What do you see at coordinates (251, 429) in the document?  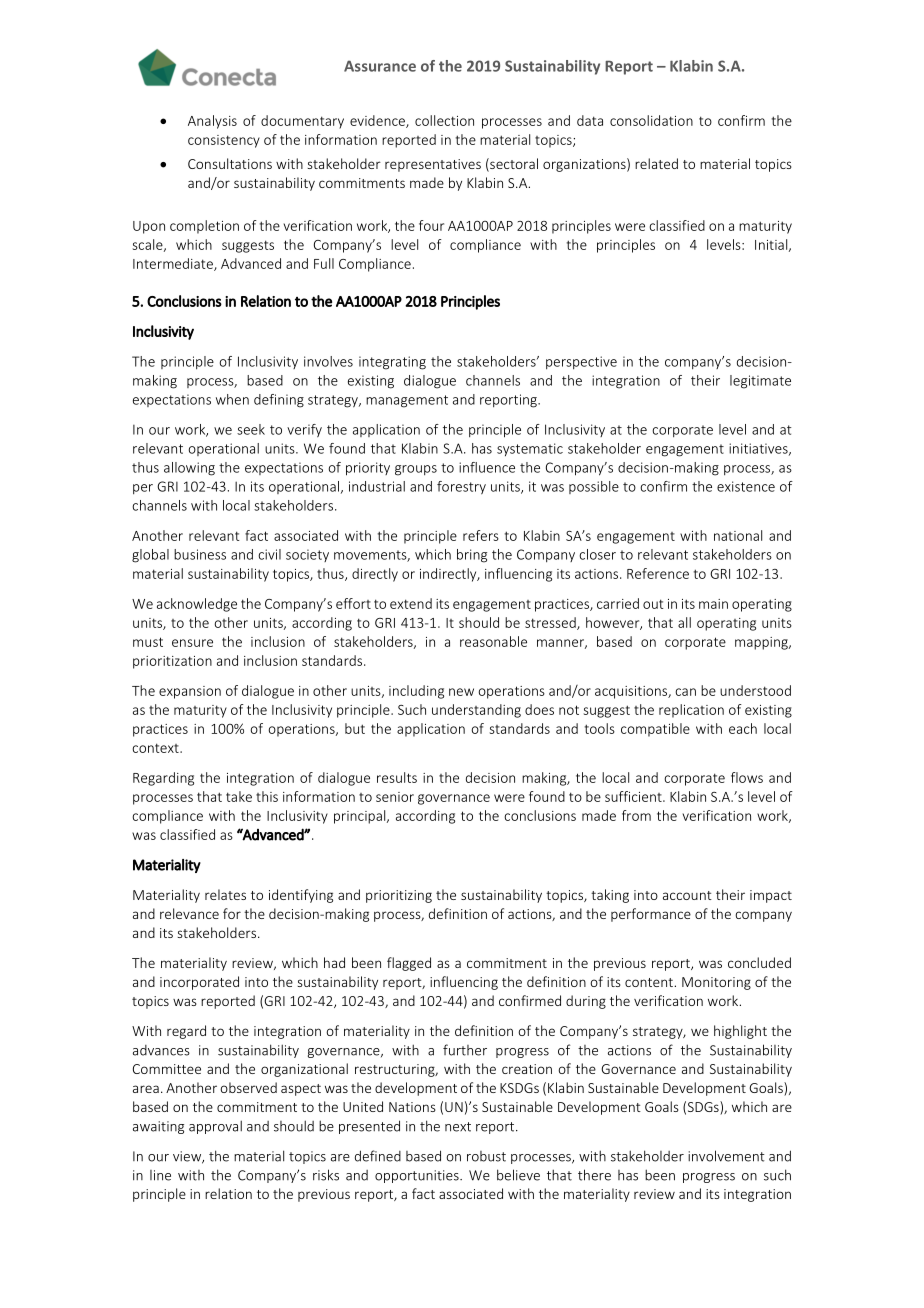 I see `seek` at bounding box center [251, 429].
